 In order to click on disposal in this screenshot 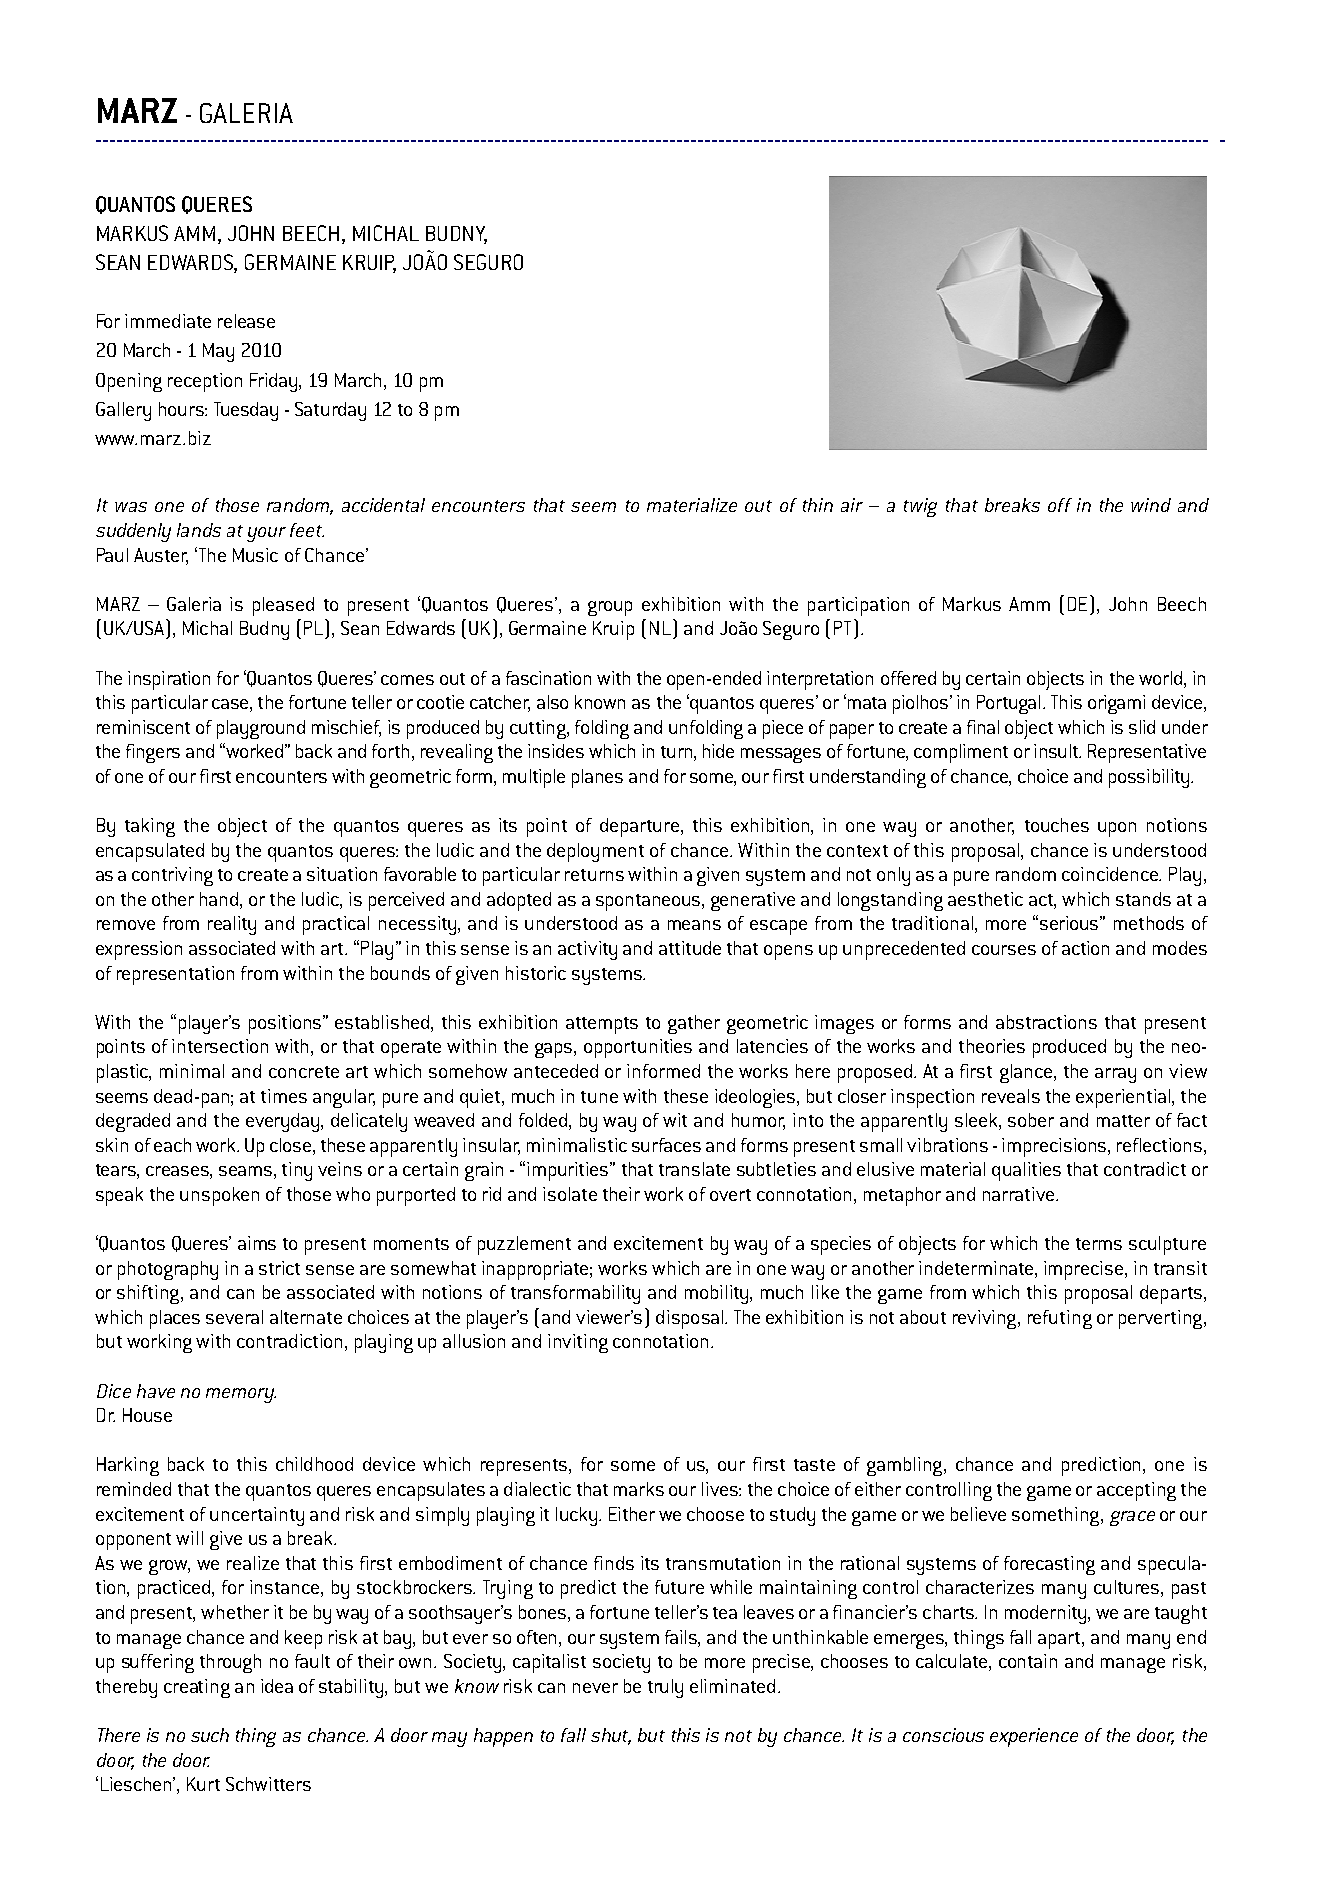, I will do `click(689, 1319)`.
